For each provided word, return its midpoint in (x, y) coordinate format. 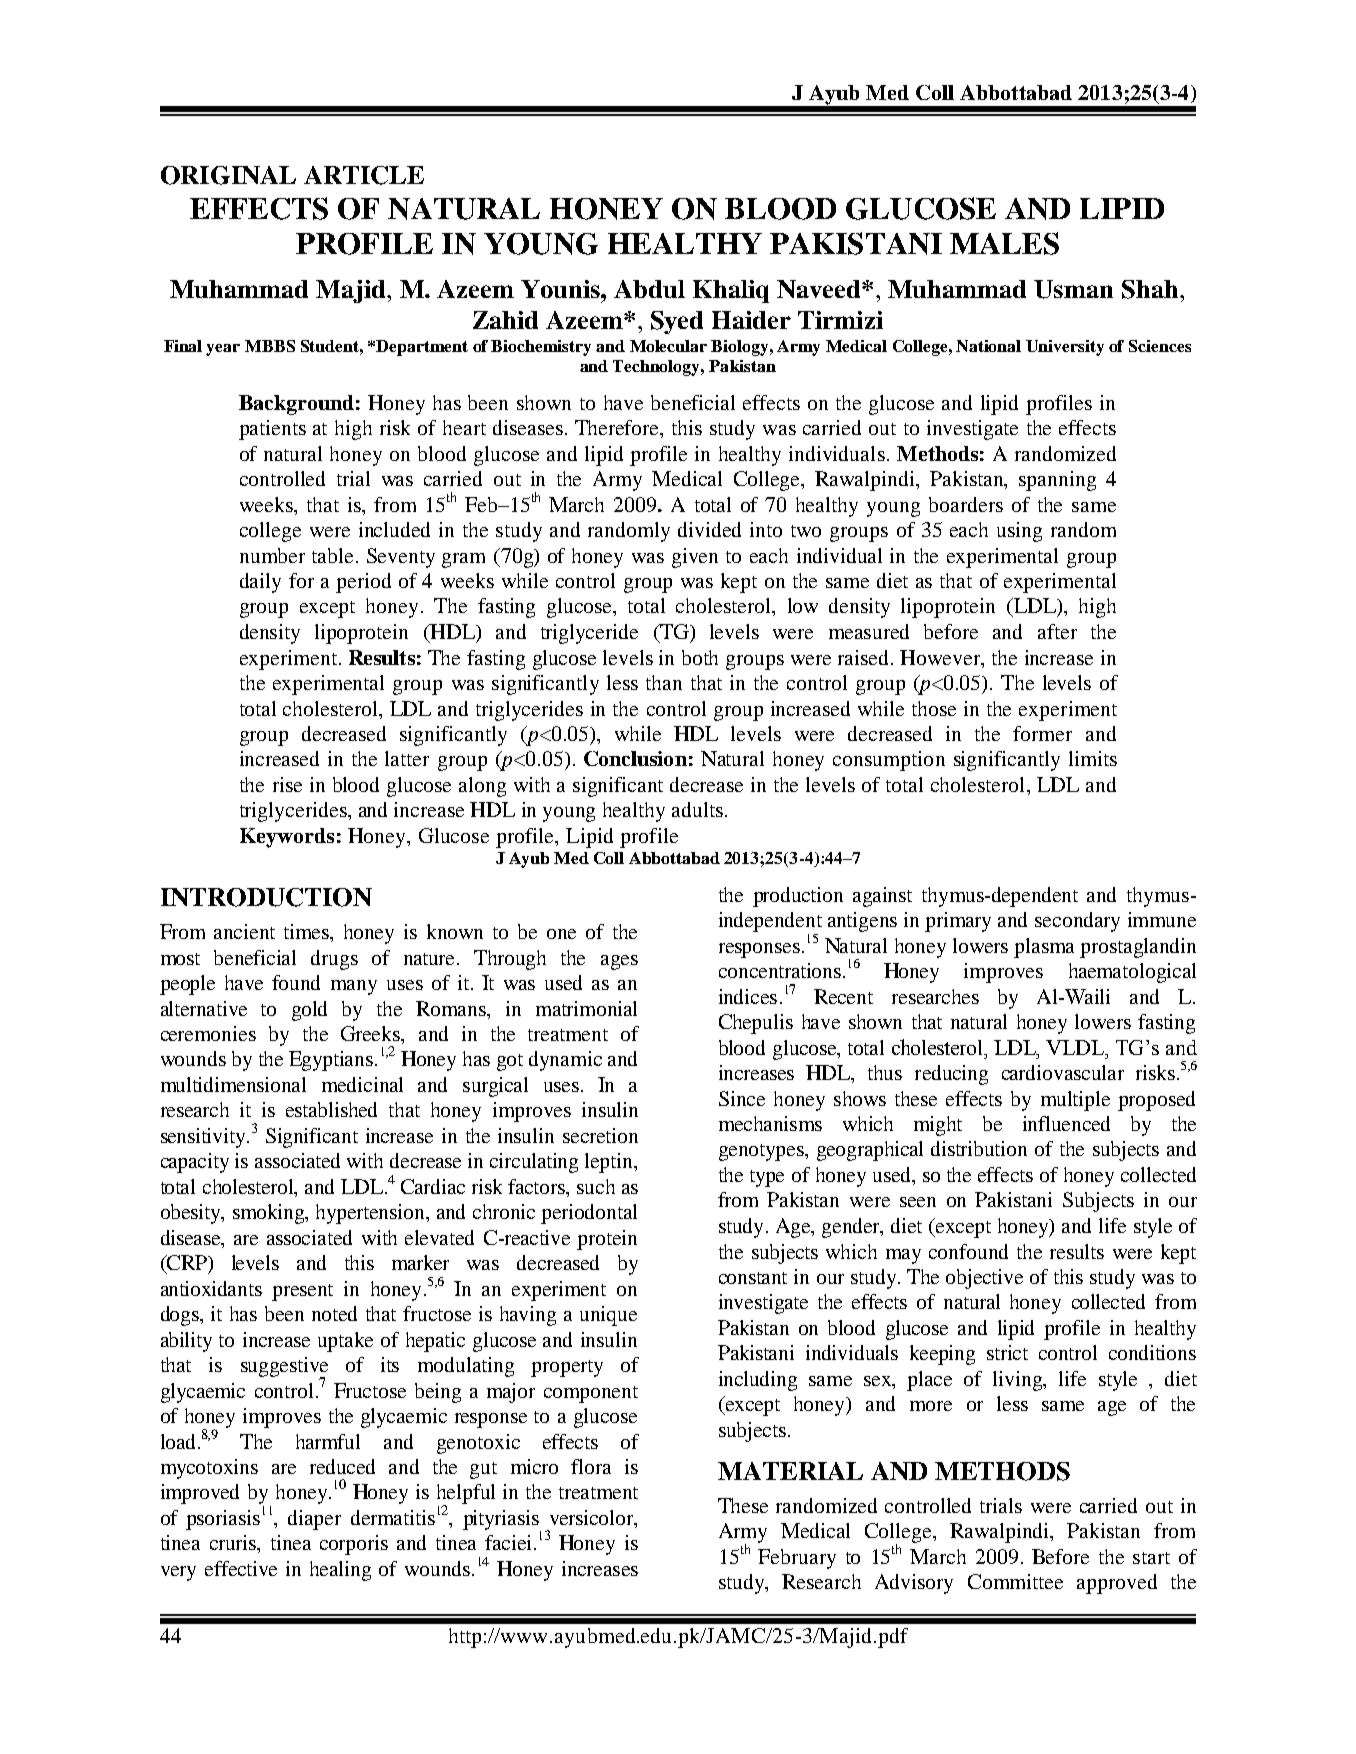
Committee (1015, 1581)
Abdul (649, 289)
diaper (314, 1520)
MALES (1004, 243)
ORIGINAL (228, 175)
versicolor (593, 1519)
